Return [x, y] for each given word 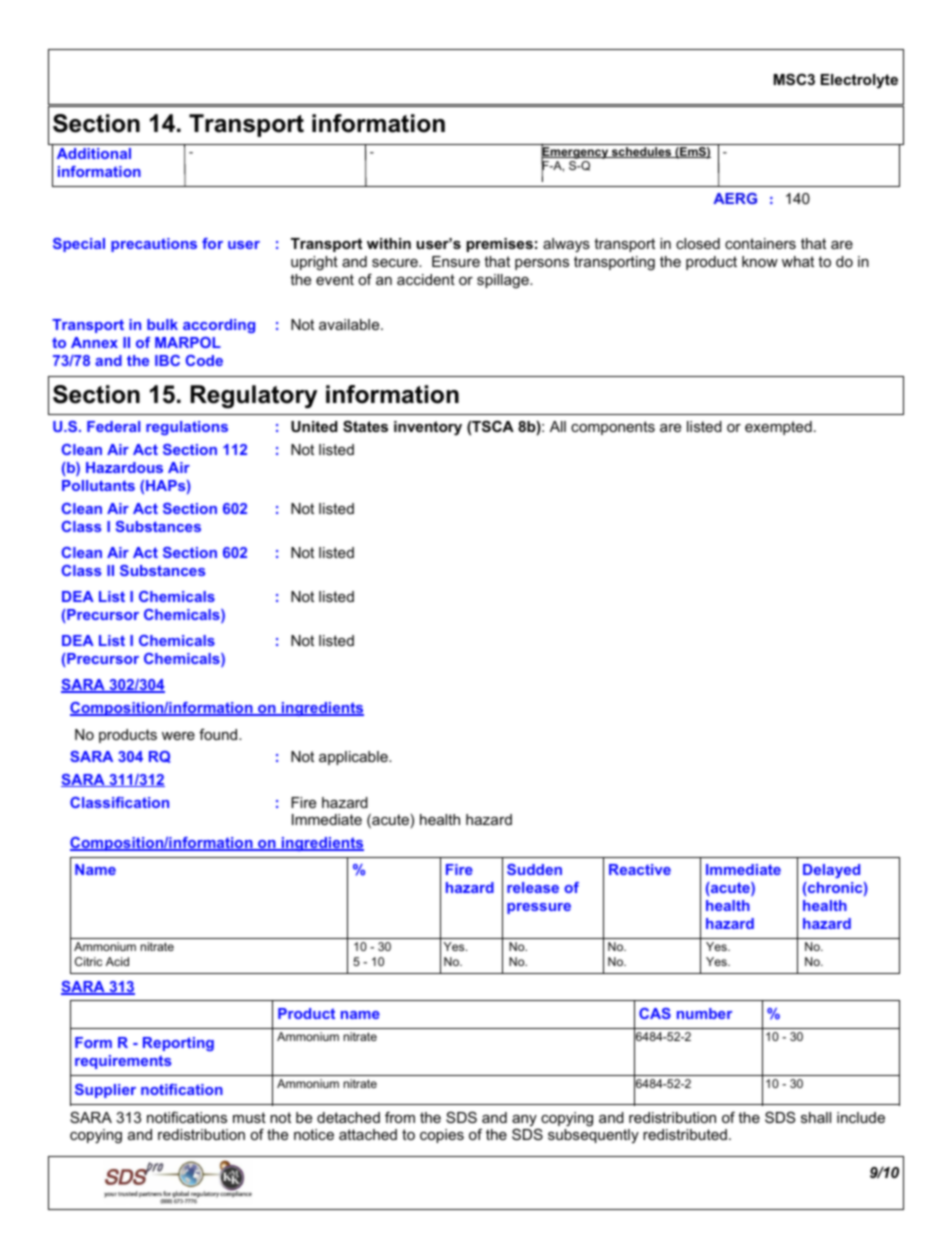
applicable [354, 758]
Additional [94, 153]
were [178, 736]
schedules [642, 152]
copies [442, 1136]
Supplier [105, 1091]
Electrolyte [859, 81]
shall [816, 1117]
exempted [778, 428]
